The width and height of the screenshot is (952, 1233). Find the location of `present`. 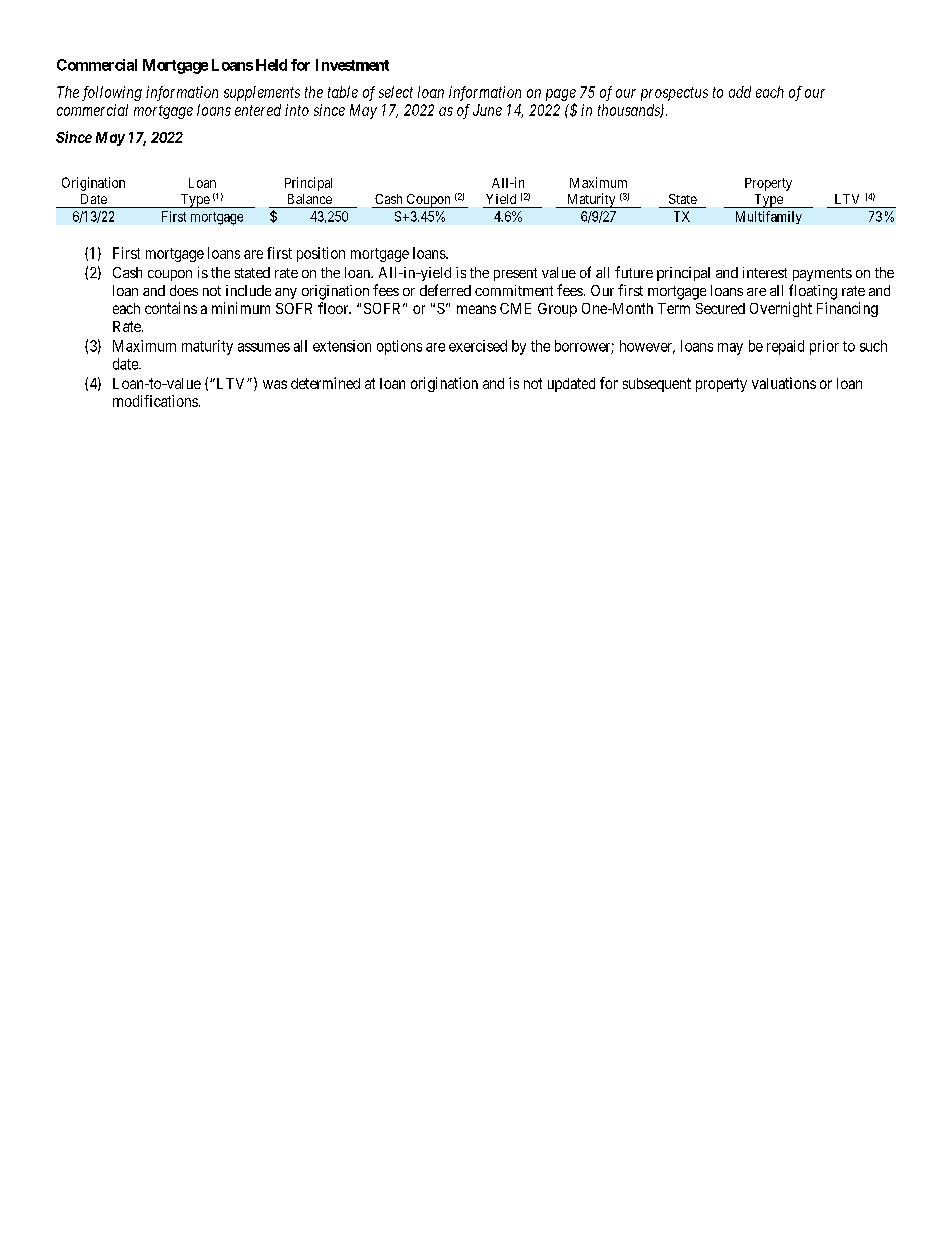

present is located at coordinates (515, 274).
